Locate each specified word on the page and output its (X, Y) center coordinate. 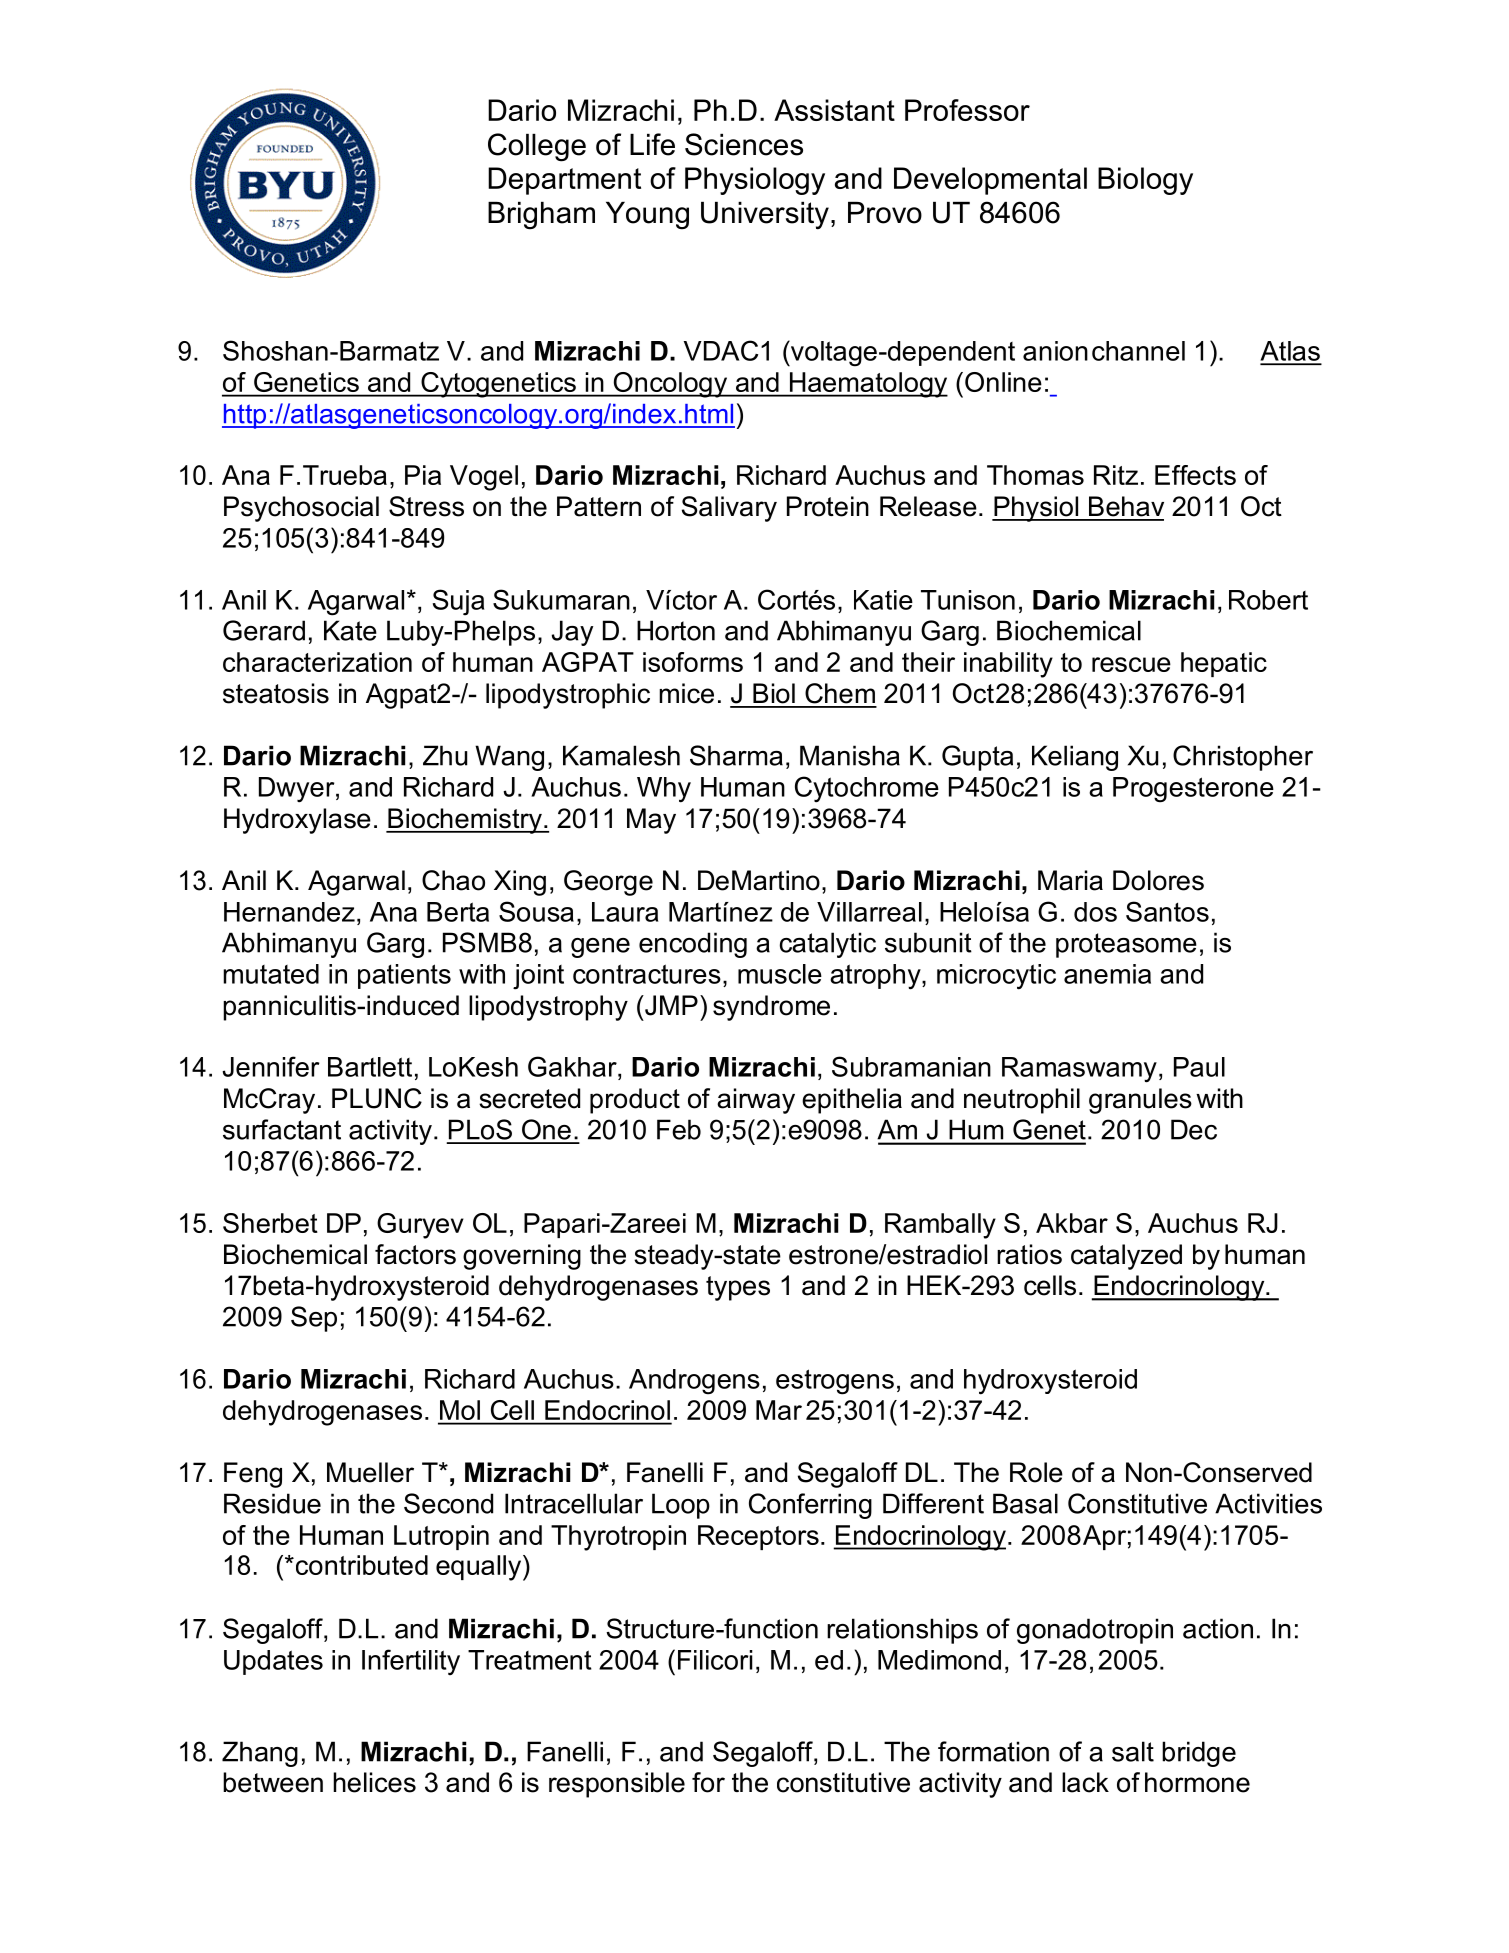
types (738, 1288)
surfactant (282, 1129)
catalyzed (1126, 1257)
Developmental (990, 181)
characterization (317, 662)
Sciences (744, 144)
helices (374, 1782)
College (537, 147)
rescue (1131, 664)
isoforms (693, 662)
